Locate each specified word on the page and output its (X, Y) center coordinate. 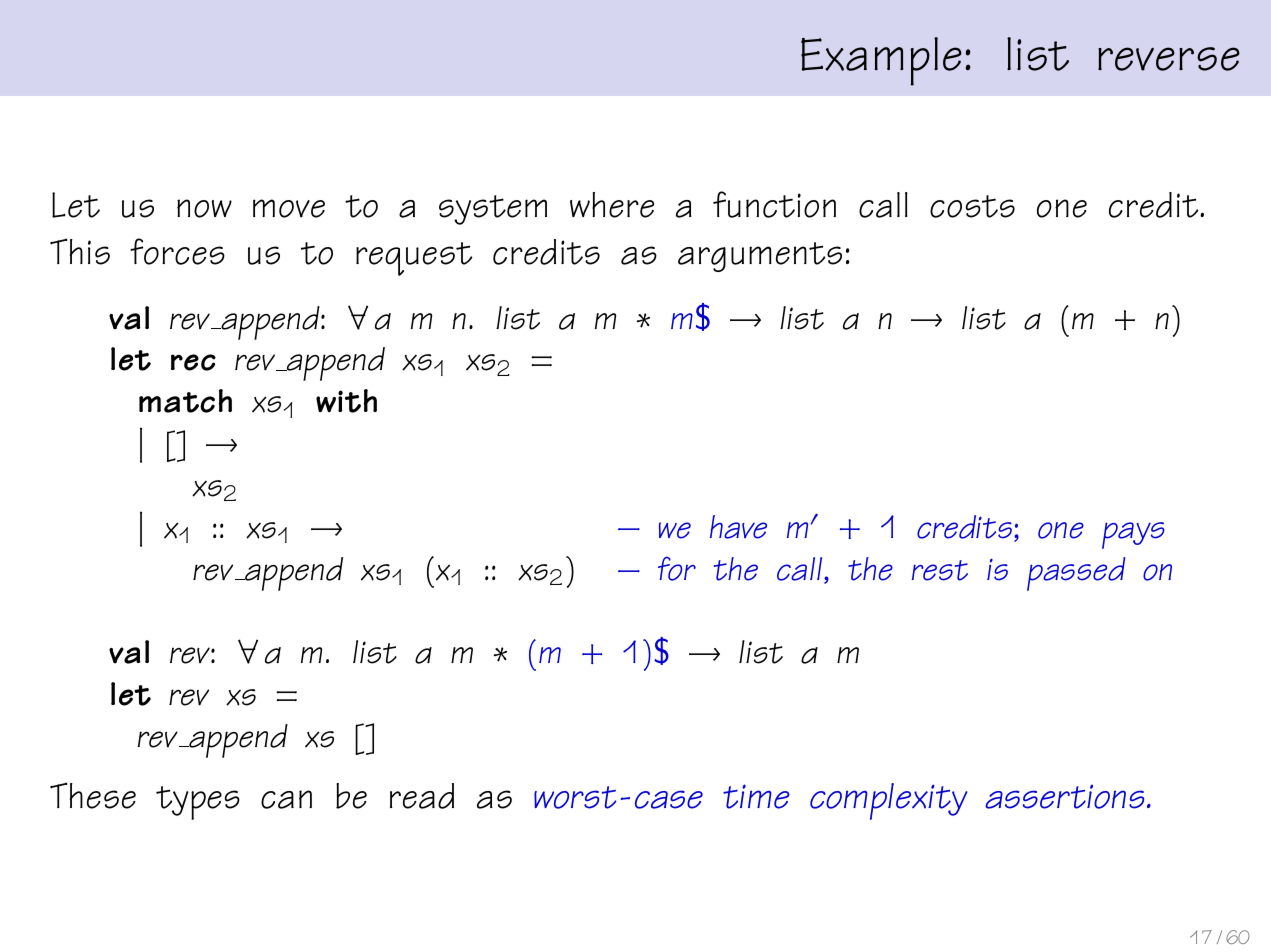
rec (193, 362)
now (204, 208)
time (756, 796)
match (185, 401)
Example (881, 61)
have (738, 527)
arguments (760, 257)
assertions (1064, 797)
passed (1076, 574)
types (198, 803)
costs (972, 206)
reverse (1169, 59)
